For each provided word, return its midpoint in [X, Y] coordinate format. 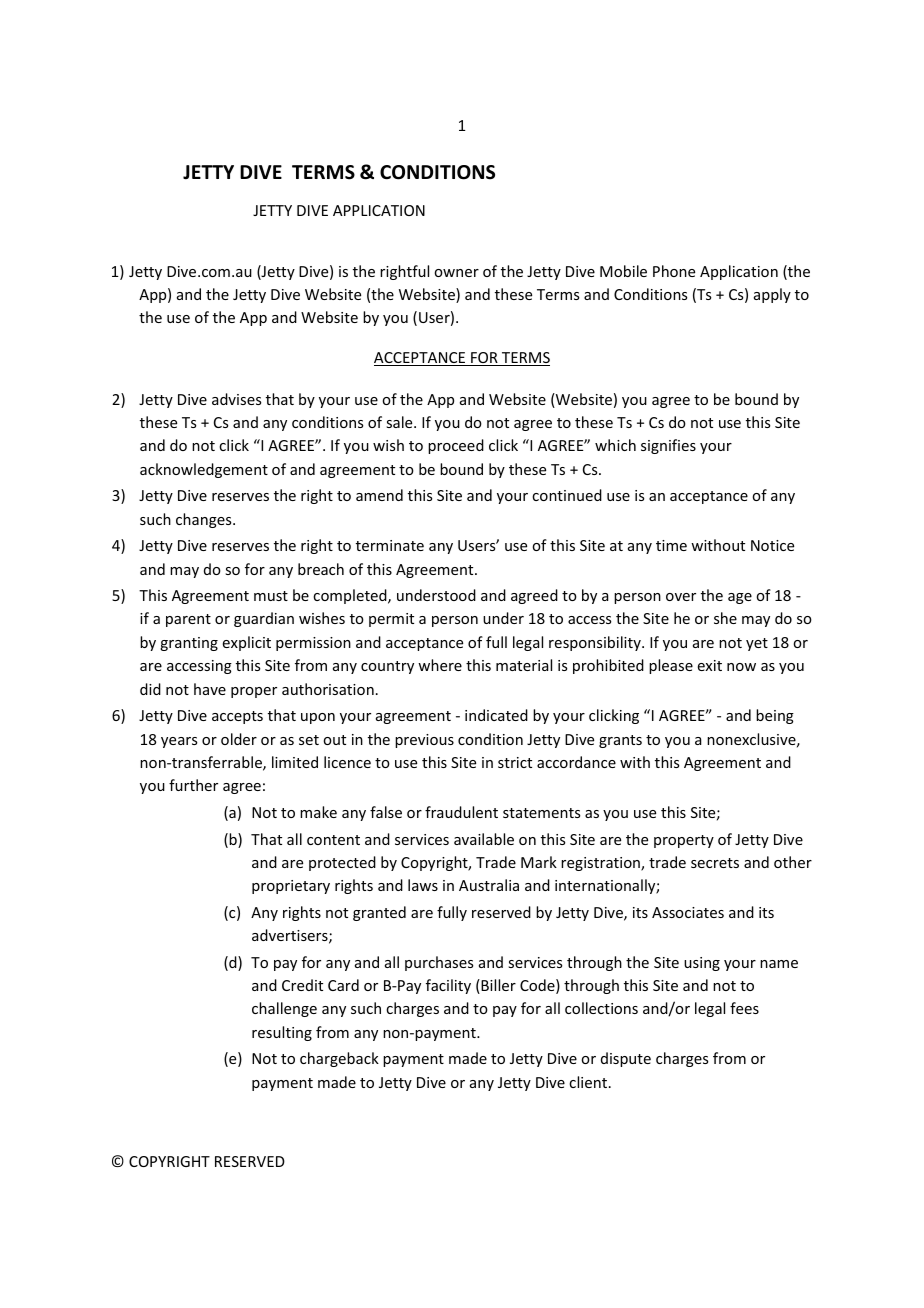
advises [236, 399]
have [210, 689]
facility [448, 986]
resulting [282, 1033]
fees [744, 1008]
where [440, 665]
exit [710, 665]
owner [456, 273]
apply [772, 295]
